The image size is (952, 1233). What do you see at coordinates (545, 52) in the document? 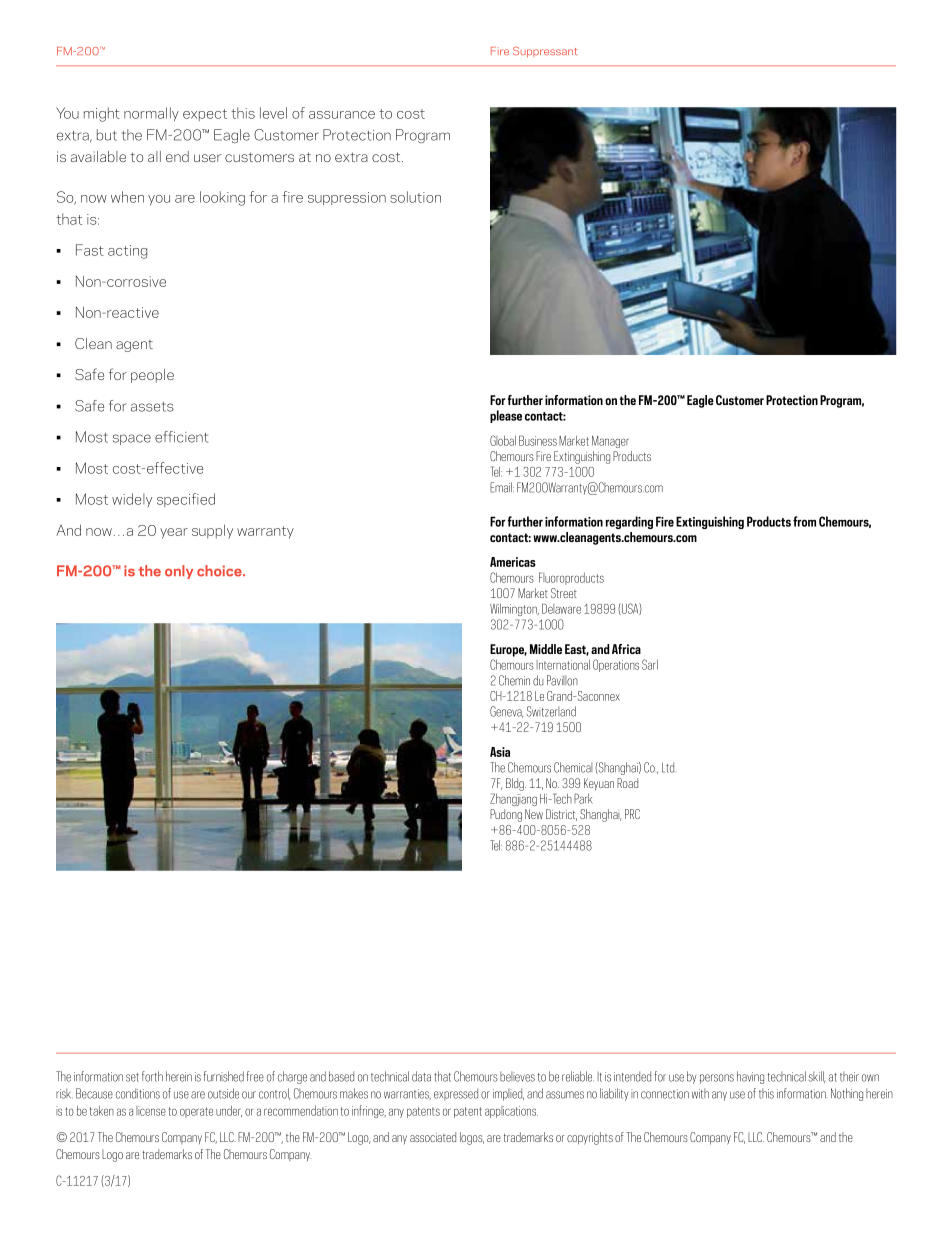
I see `Suppressant` at bounding box center [545, 52].
